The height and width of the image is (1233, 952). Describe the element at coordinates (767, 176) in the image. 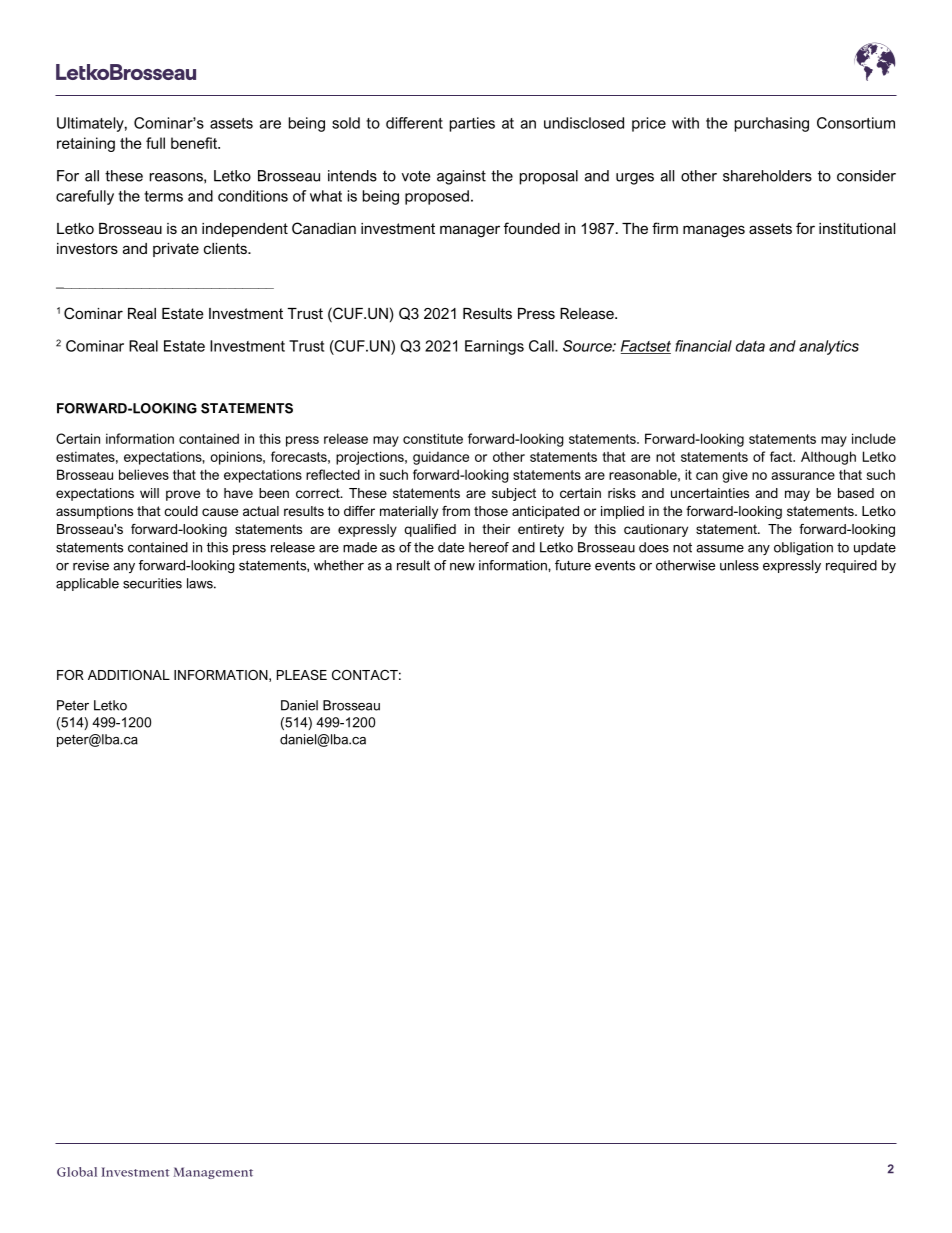

I see `shareholders` at that location.
